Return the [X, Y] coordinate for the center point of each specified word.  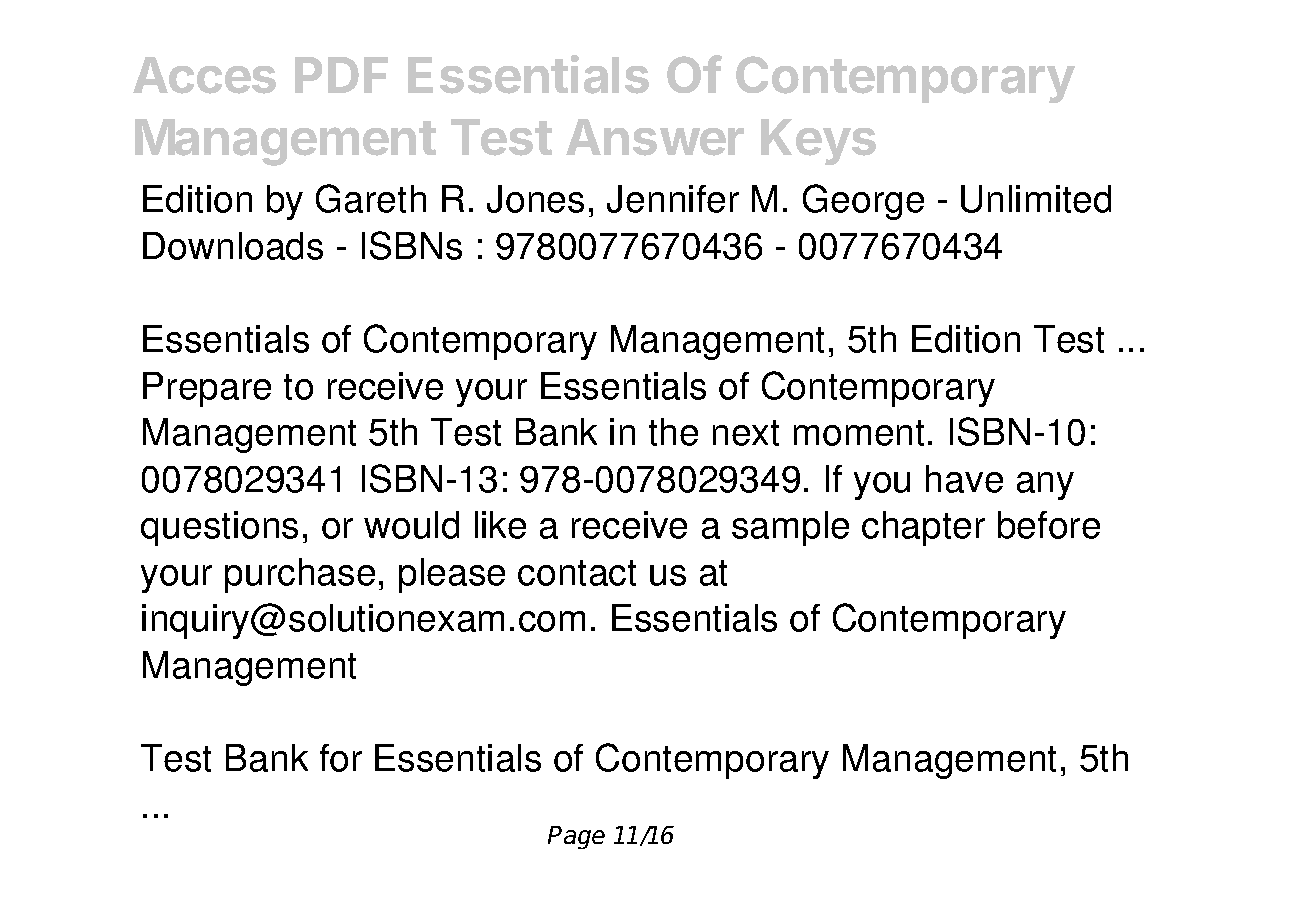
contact [577, 573]
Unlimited [1036, 199]
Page [576, 837]
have [964, 479]
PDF [341, 75]
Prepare [207, 389]
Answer [655, 137]
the [673, 432]
